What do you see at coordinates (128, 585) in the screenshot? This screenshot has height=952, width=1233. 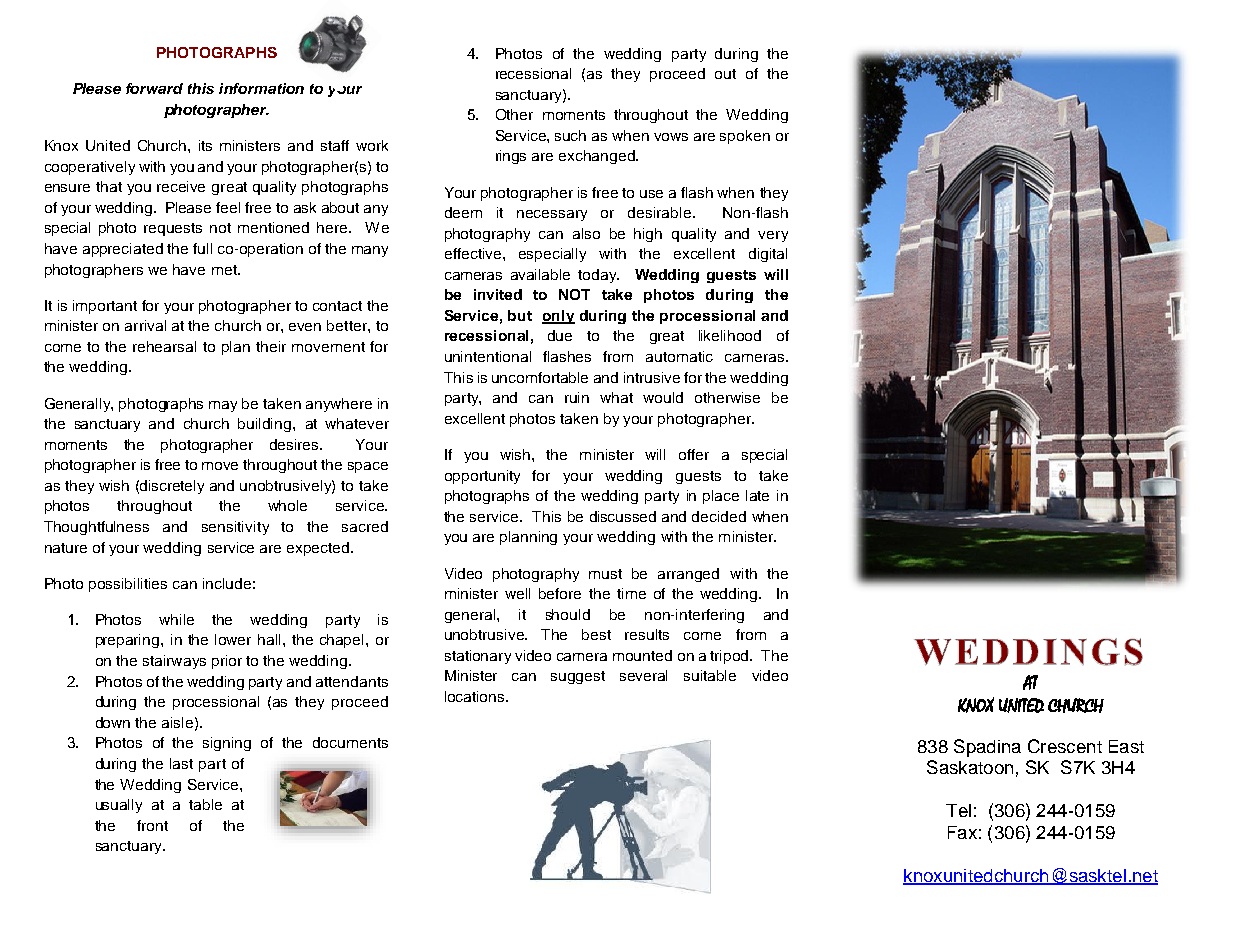 I see `possibilities` at bounding box center [128, 585].
